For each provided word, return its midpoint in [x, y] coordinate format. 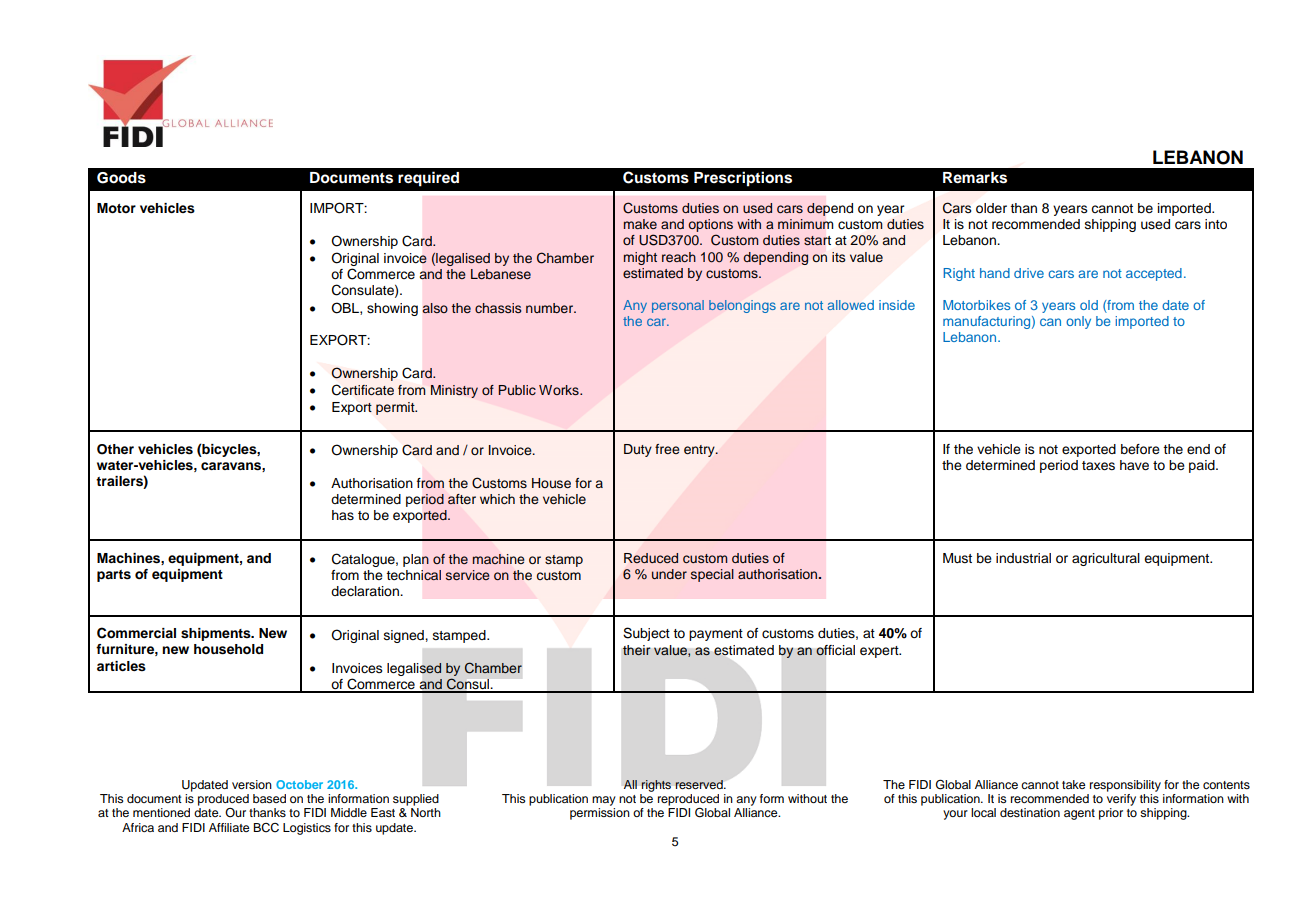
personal [678, 306]
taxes [1098, 466]
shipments [217, 634]
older [991, 208]
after [462, 499]
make [640, 224]
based [269, 798]
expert [880, 652]
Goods [121, 178]
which [497, 499]
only [1078, 322]
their [636, 650]
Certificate [363, 390]
